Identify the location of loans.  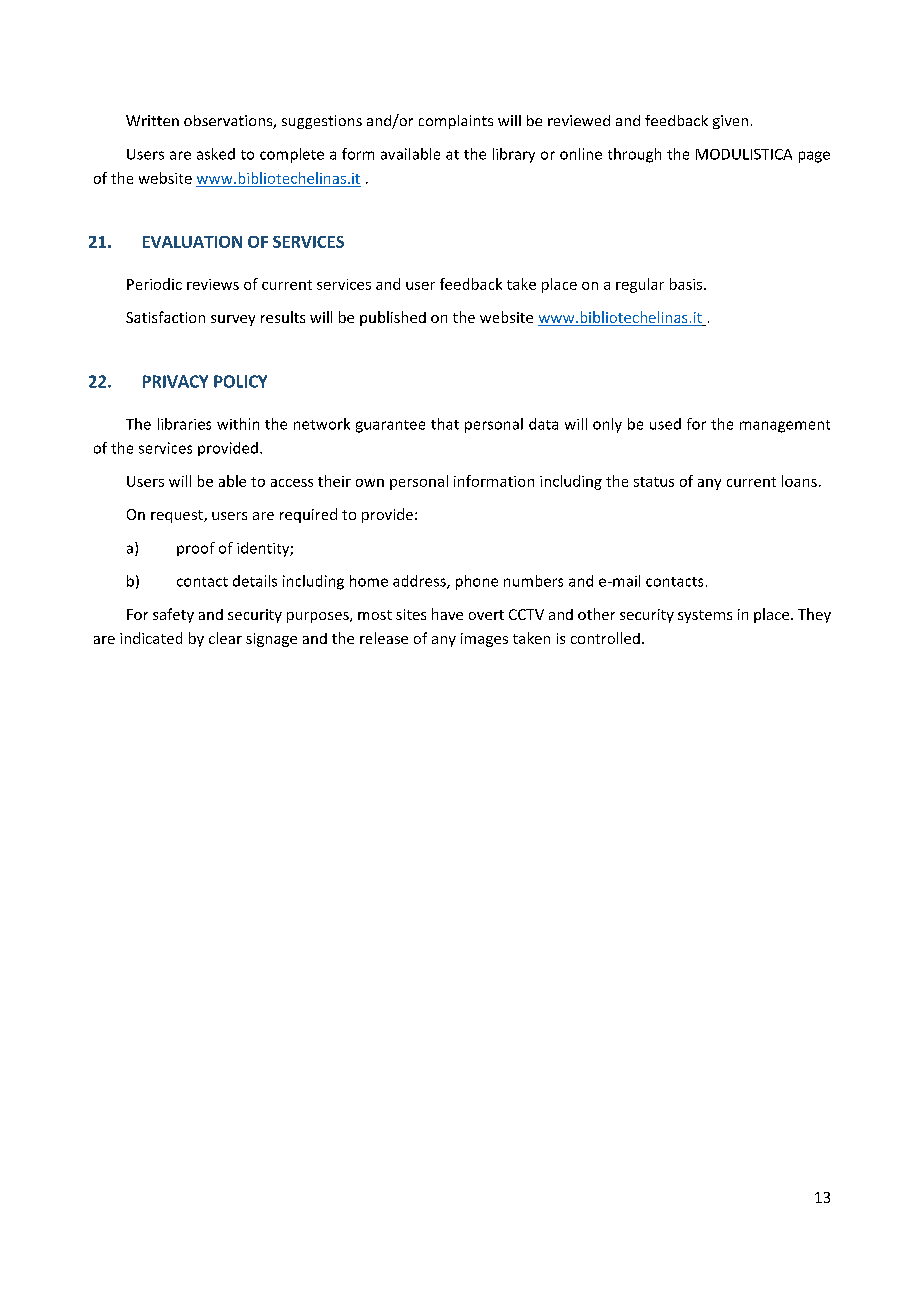
(799, 481).
